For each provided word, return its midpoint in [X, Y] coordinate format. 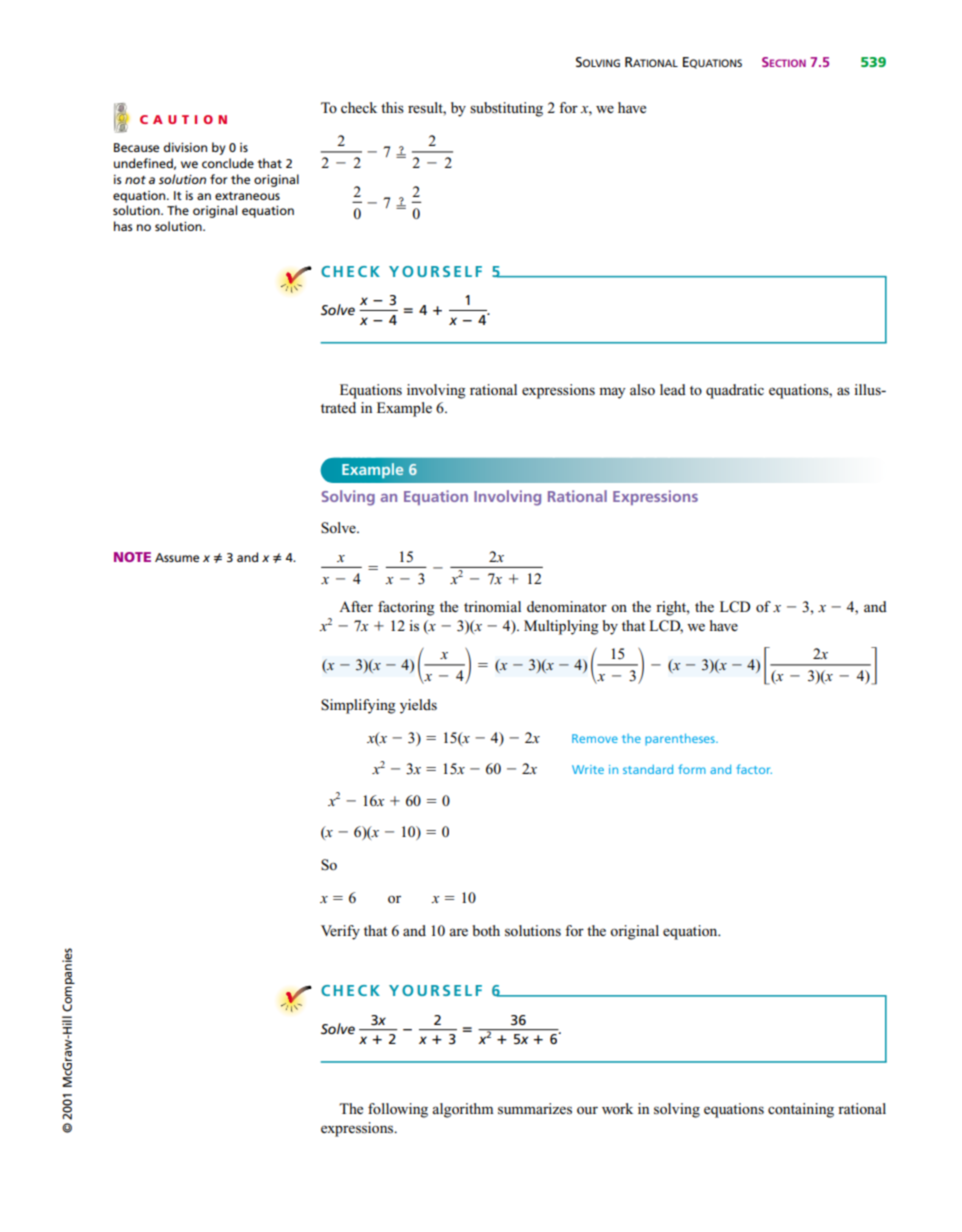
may [612, 393]
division [185, 147]
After [356, 606]
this [392, 107]
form [692, 769]
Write [588, 769]
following [398, 1110]
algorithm [462, 1110]
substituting [506, 109]
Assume [177, 557]
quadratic [735, 391]
